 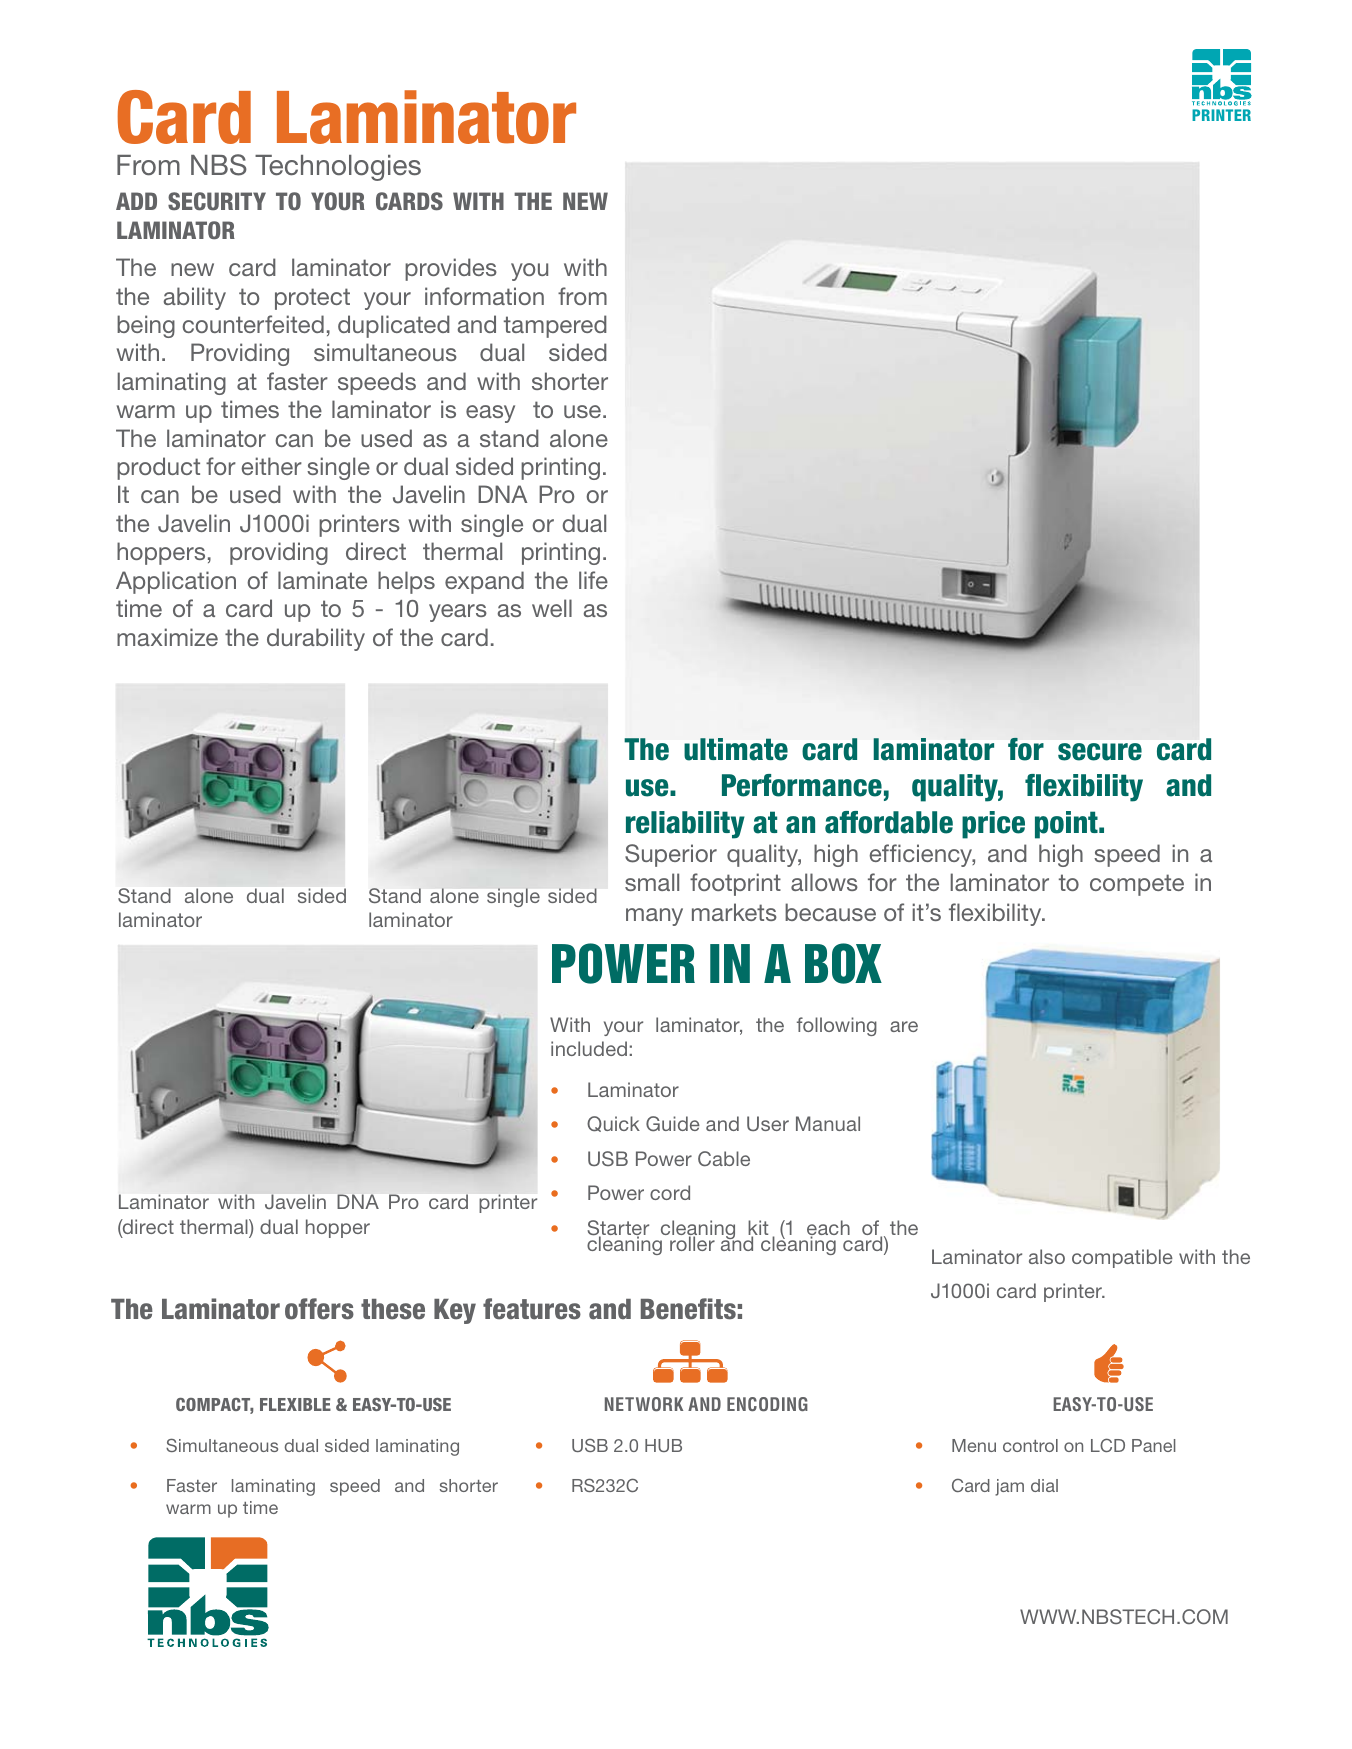 I want to click on HUB, so click(x=663, y=1445).
